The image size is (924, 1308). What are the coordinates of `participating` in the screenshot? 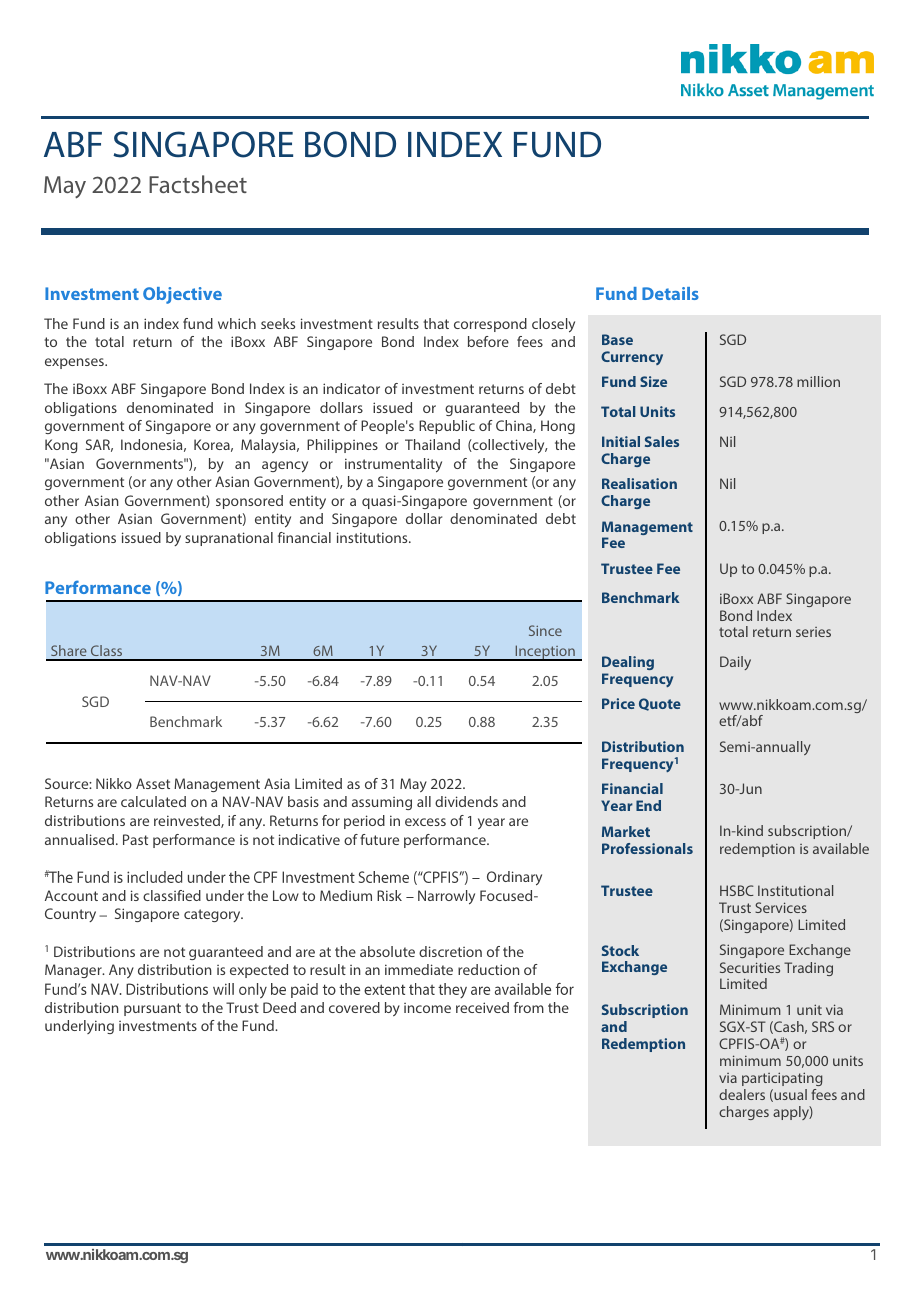 It's located at (782, 1079).
